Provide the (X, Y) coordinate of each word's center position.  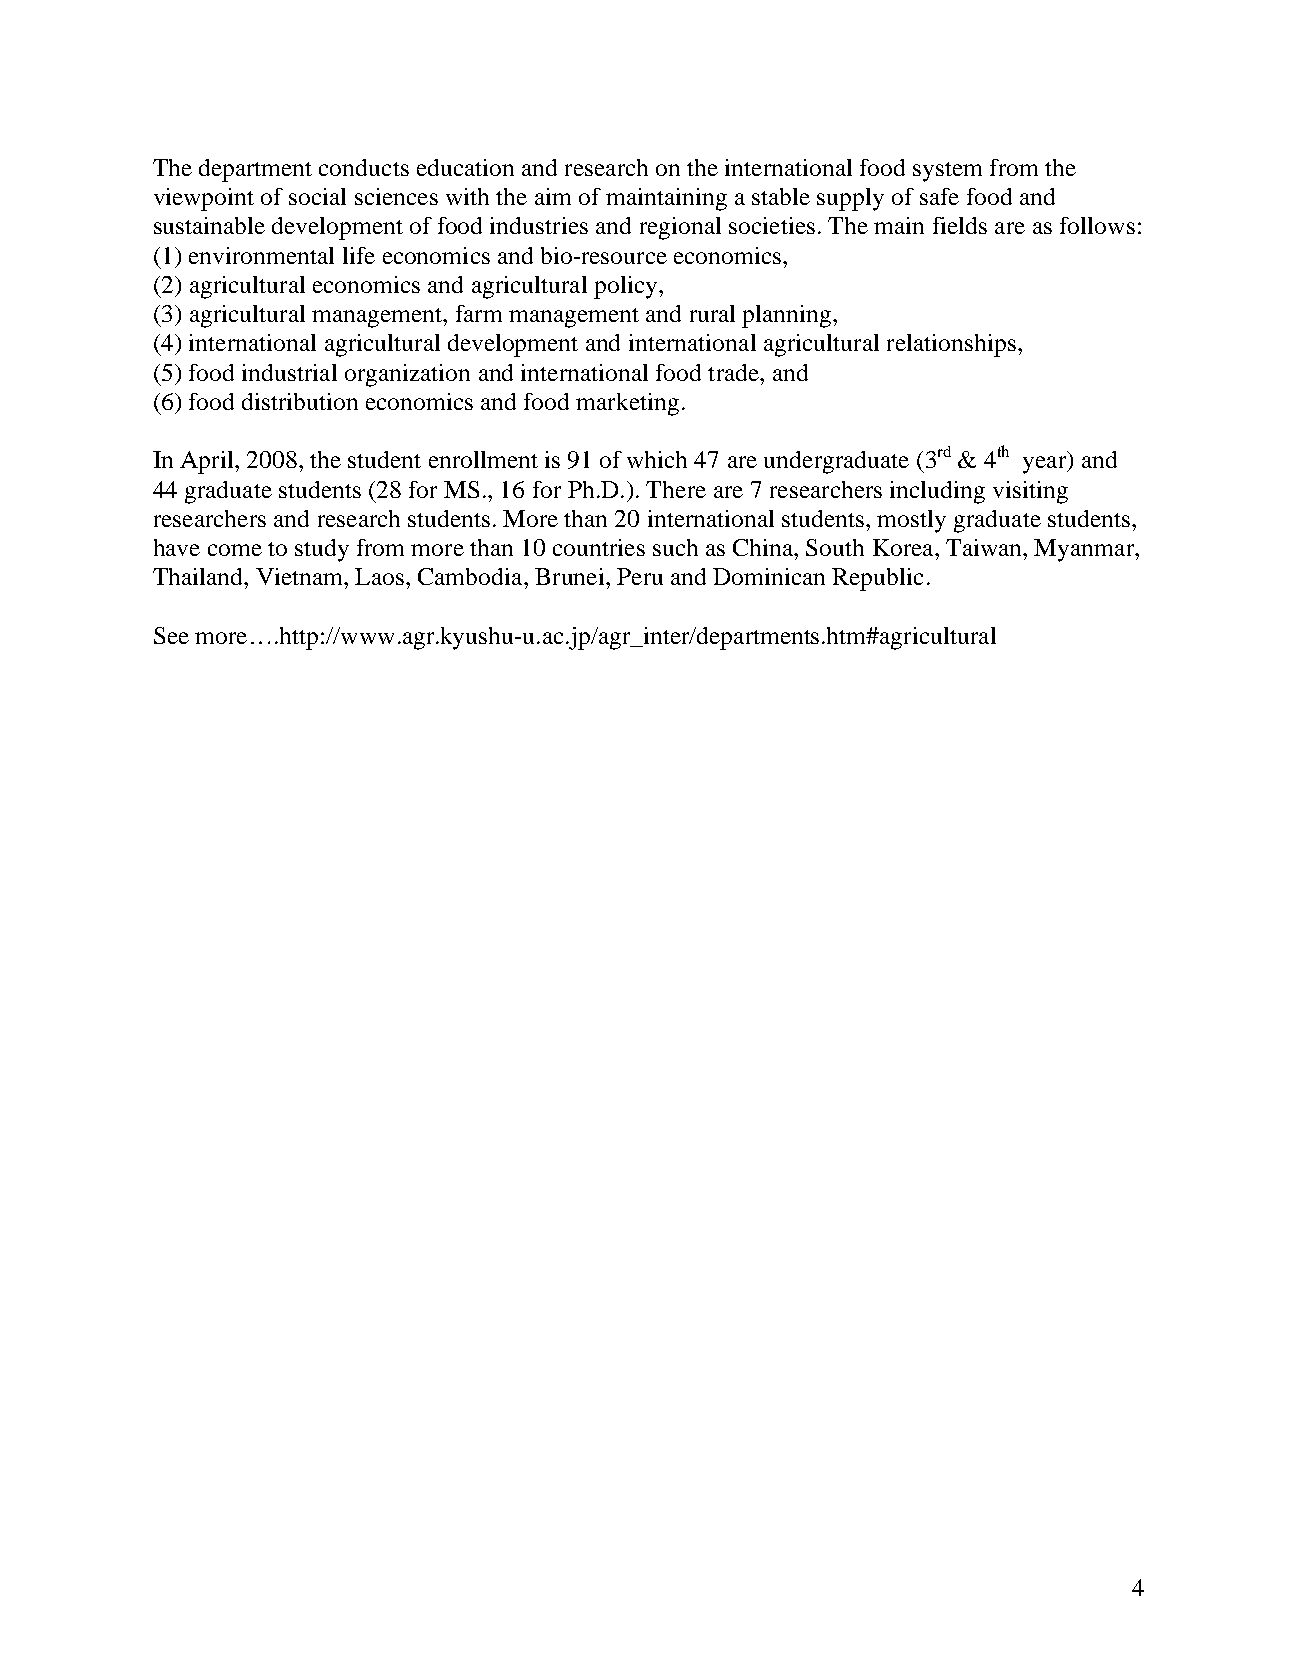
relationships (951, 345)
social (317, 196)
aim (553, 196)
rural (712, 313)
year (1046, 465)
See (171, 635)
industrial (289, 372)
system (947, 172)
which (657, 459)
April (208, 462)
